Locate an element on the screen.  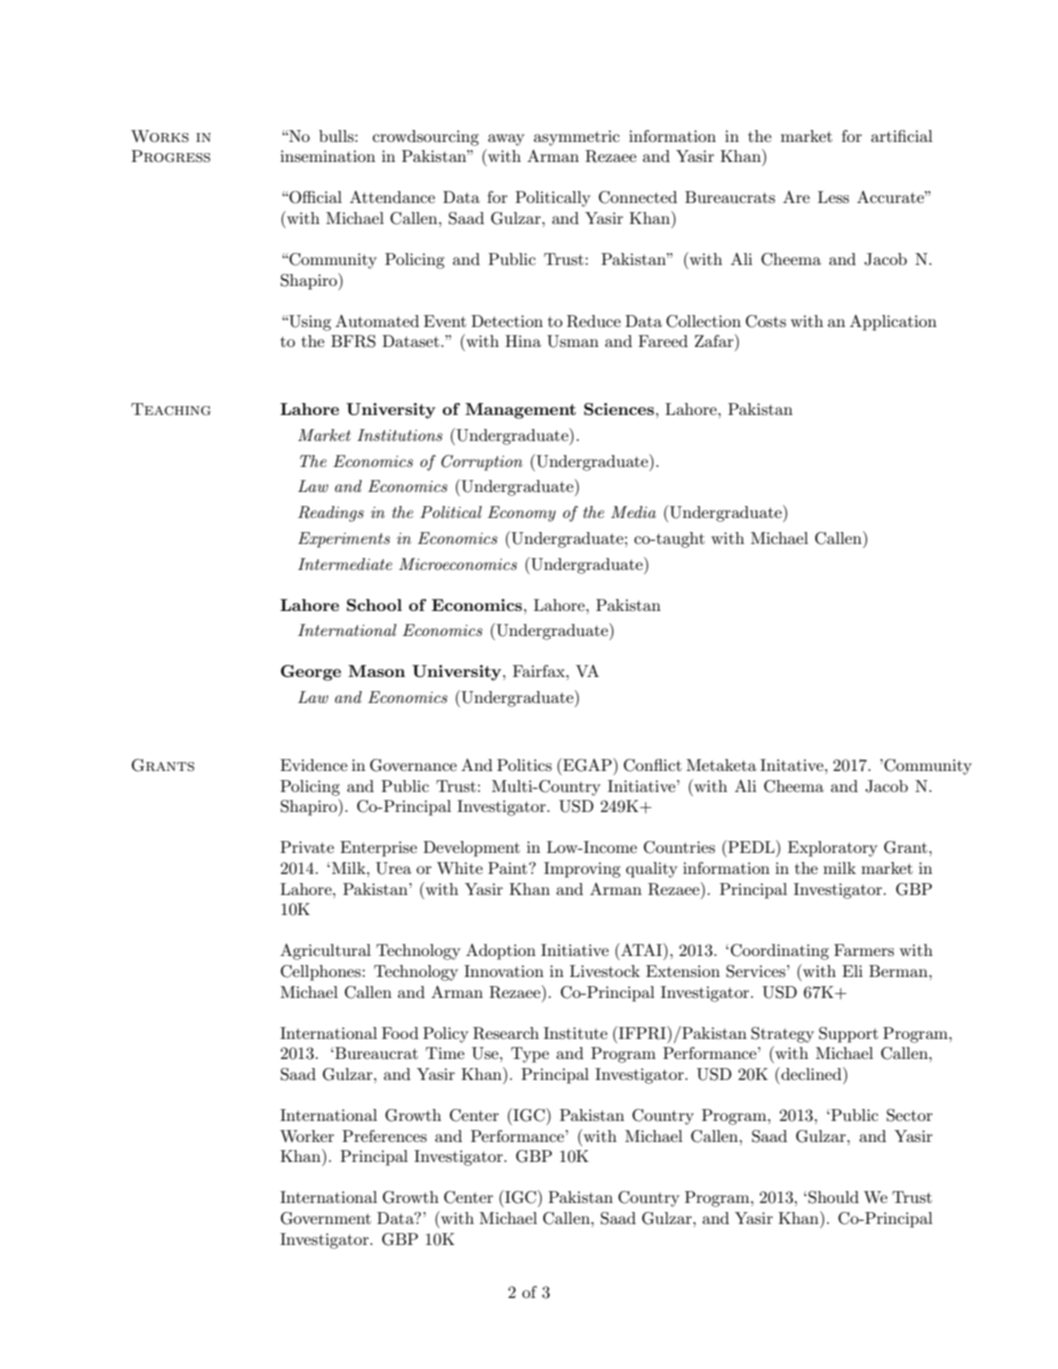
away is located at coordinates (506, 140).
